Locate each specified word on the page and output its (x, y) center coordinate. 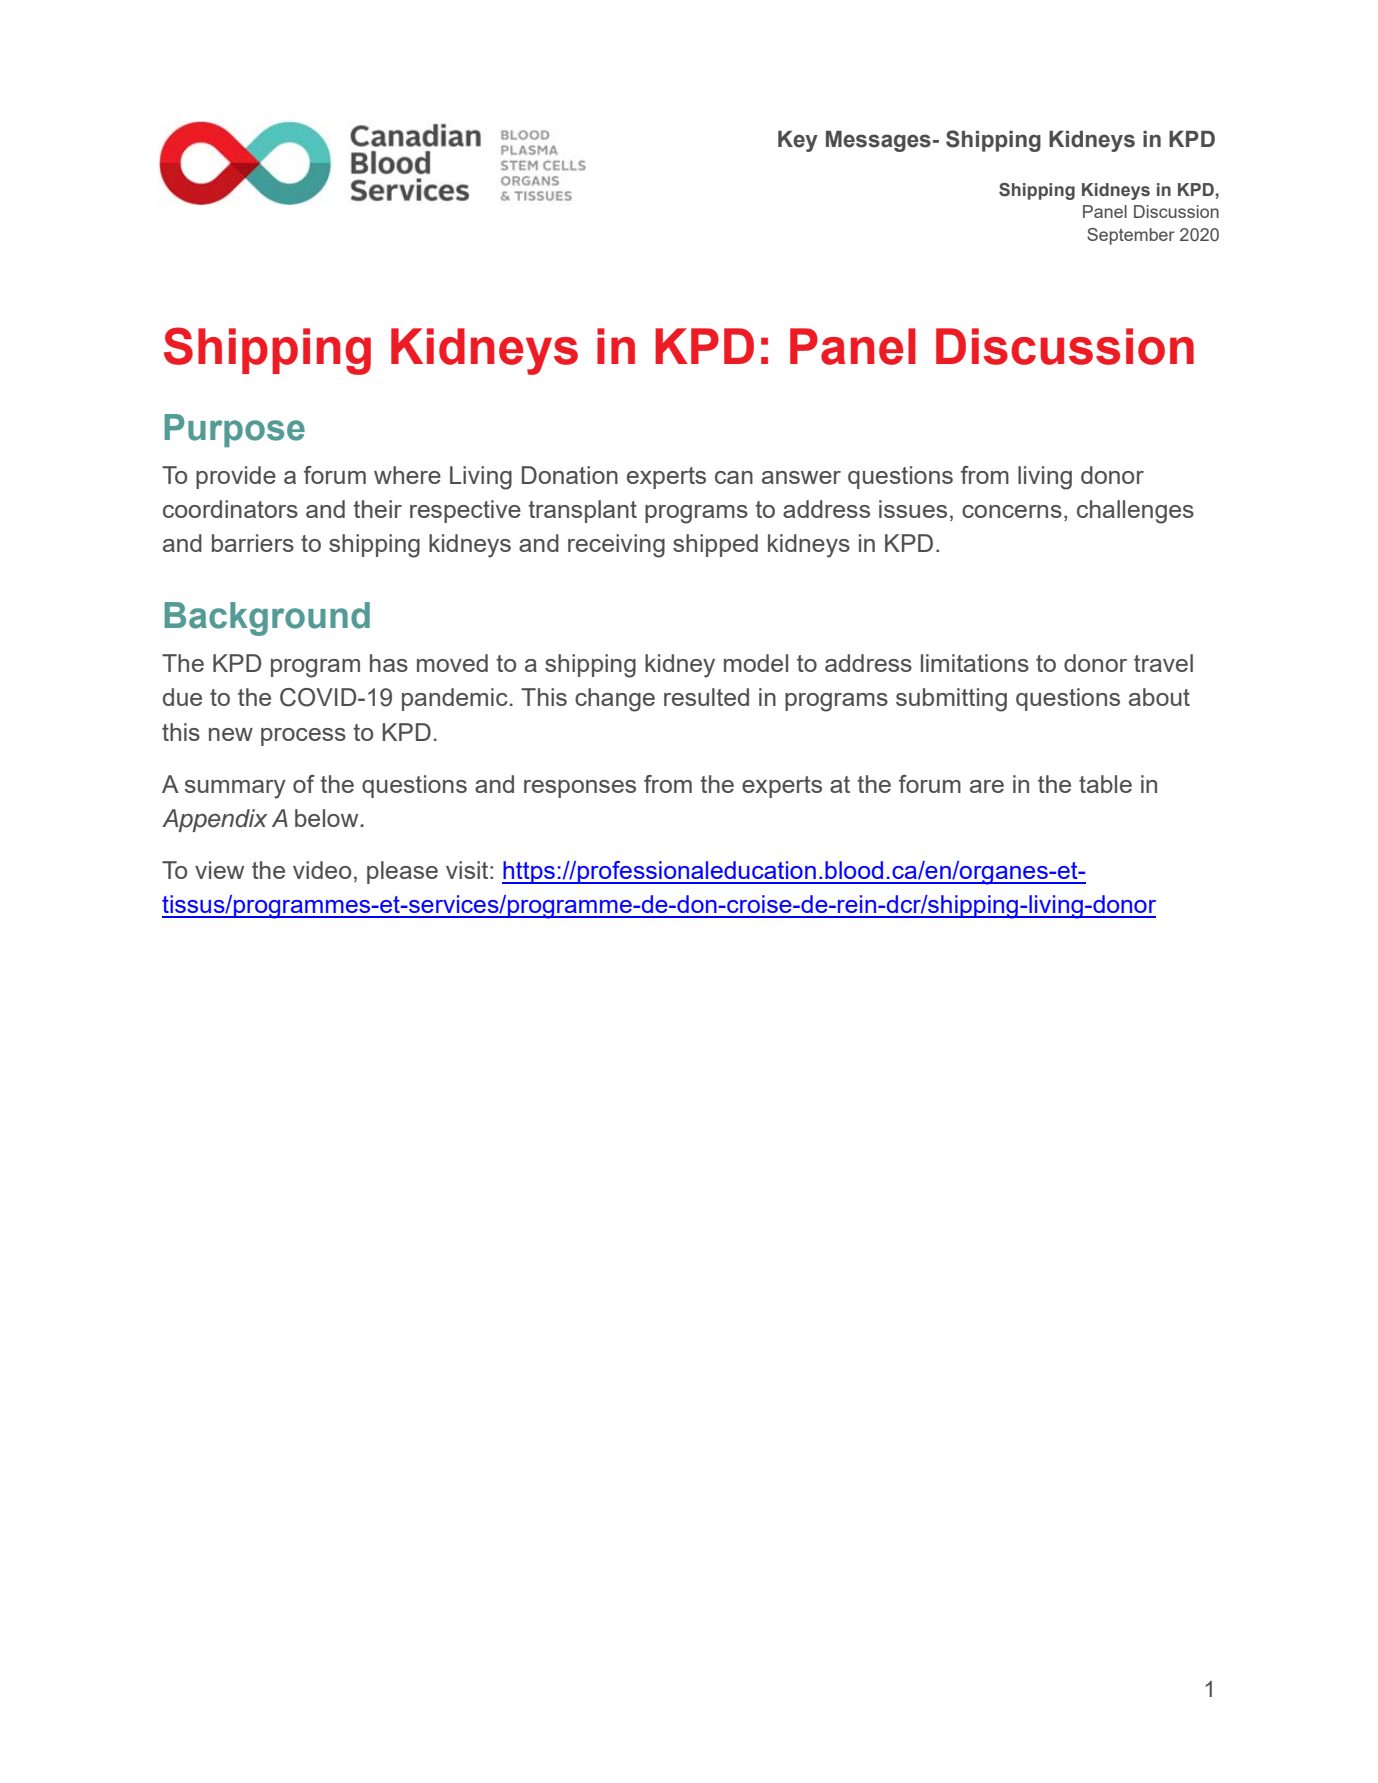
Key (798, 141)
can (734, 477)
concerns (1012, 511)
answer (801, 477)
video (322, 870)
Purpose (234, 430)
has (389, 663)
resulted (706, 697)
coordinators (230, 509)
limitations (975, 663)
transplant (582, 511)
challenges (1135, 512)
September (1131, 236)
